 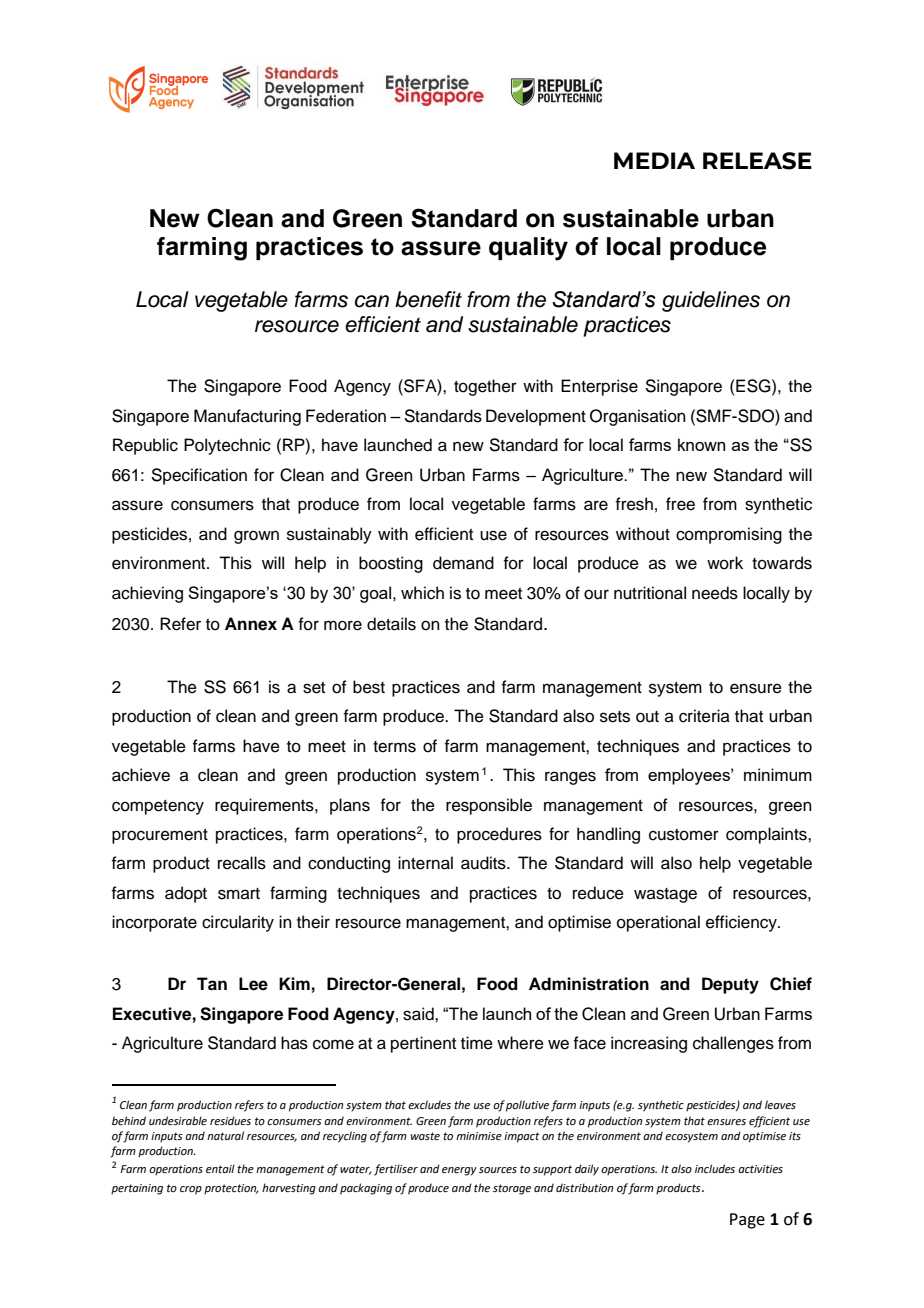 I want to click on can, so click(x=372, y=301).
